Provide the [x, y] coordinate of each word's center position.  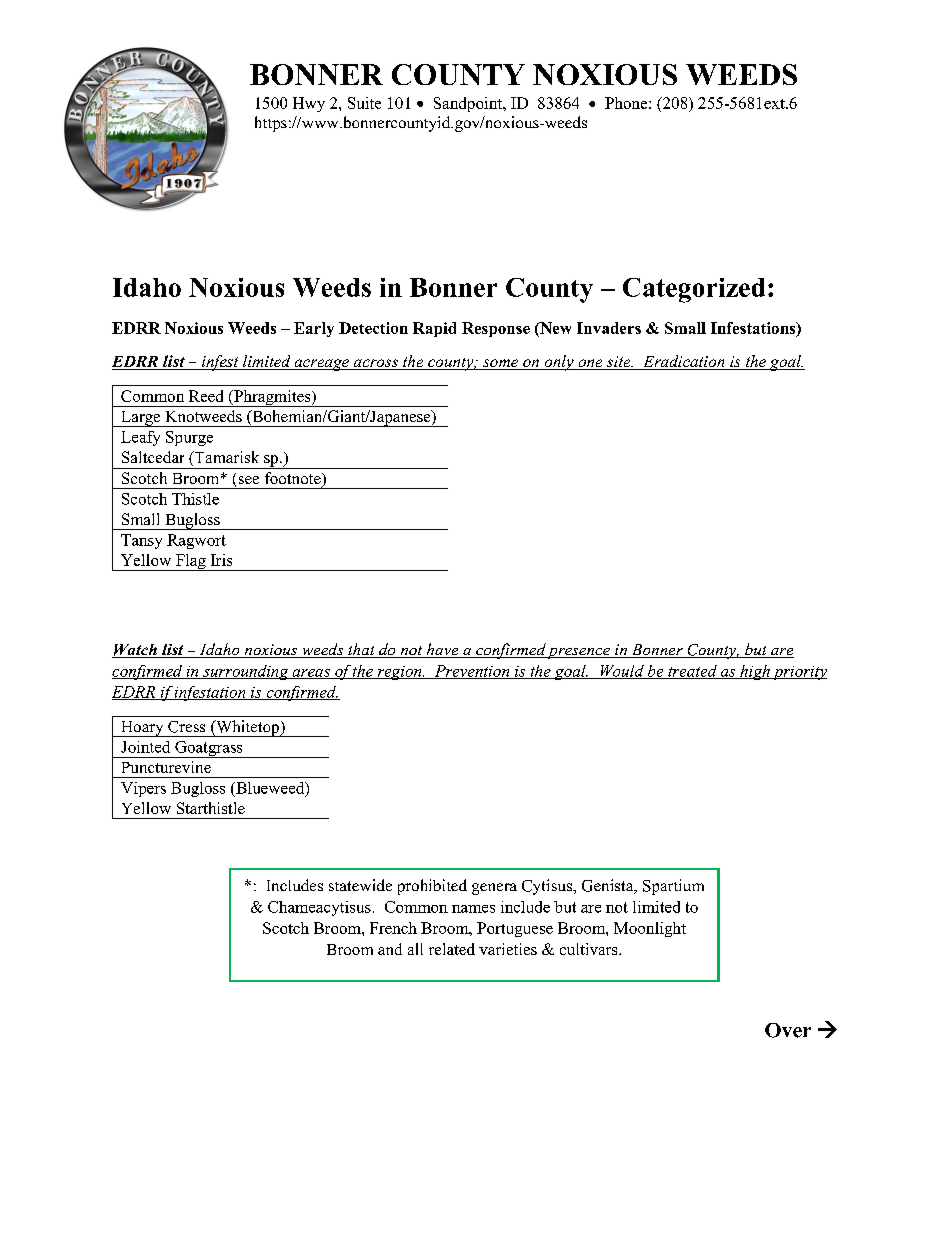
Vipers [143, 789]
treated [692, 672]
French [393, 928]
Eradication [684, 362]
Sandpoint [469, 104]
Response [496, 329]
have [442, 650]
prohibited [432, 887]
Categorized [694, 290]
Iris [221, 560]
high [755, 672]
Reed [206, 396]
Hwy [309, 104]
